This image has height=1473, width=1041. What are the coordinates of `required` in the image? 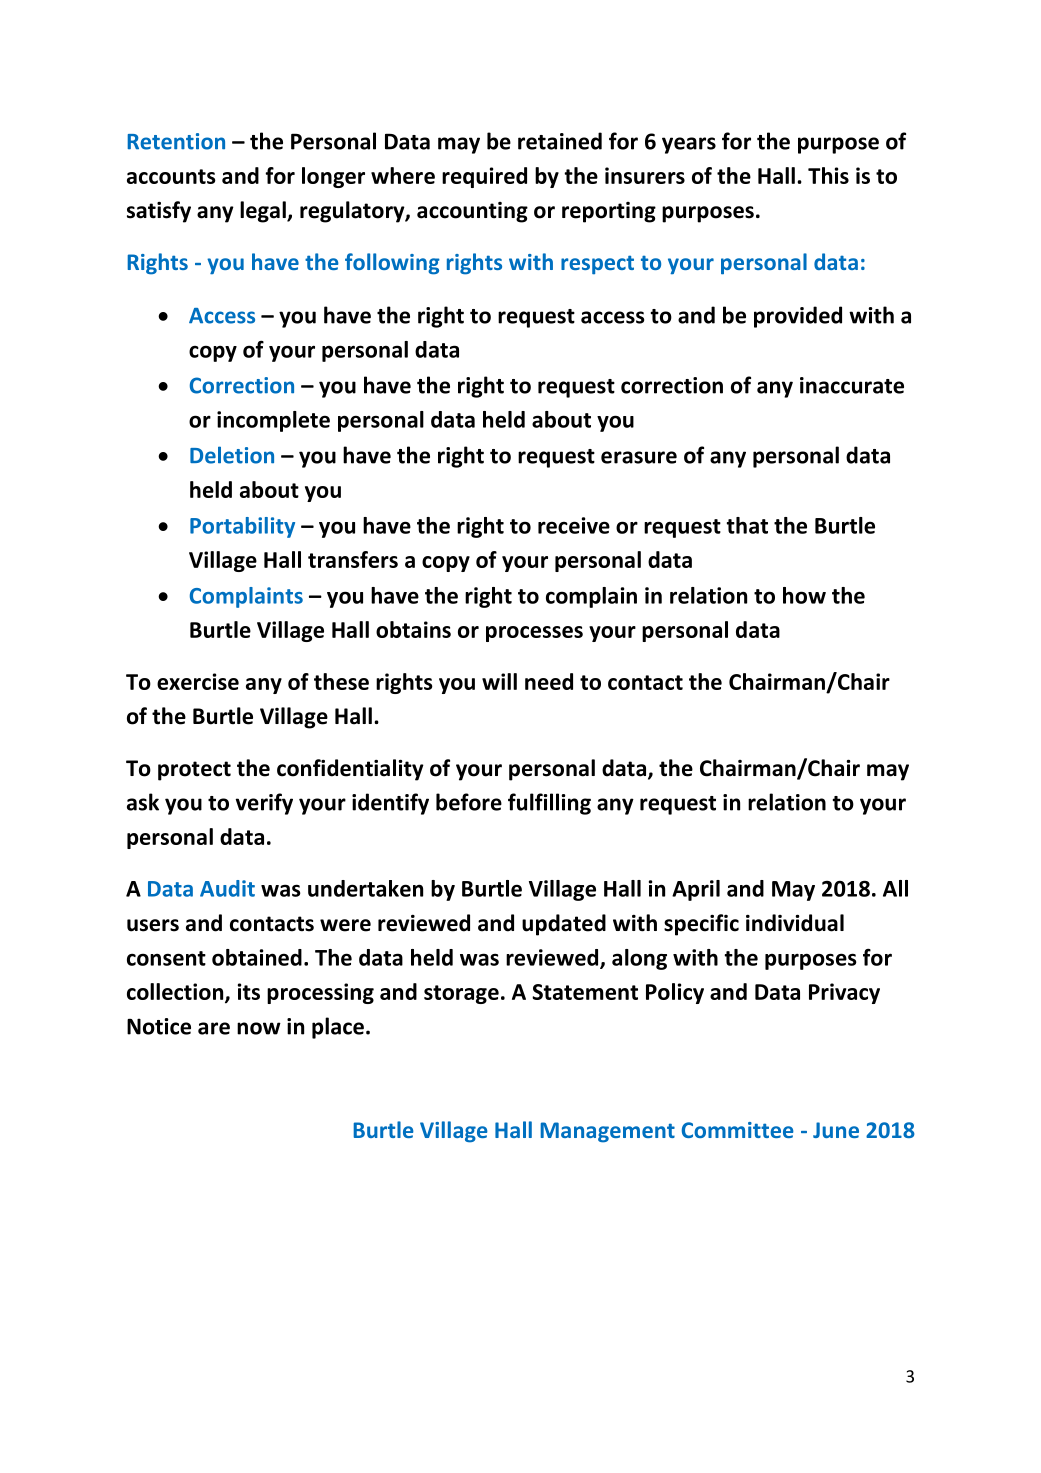 It's located at (484, 177).
